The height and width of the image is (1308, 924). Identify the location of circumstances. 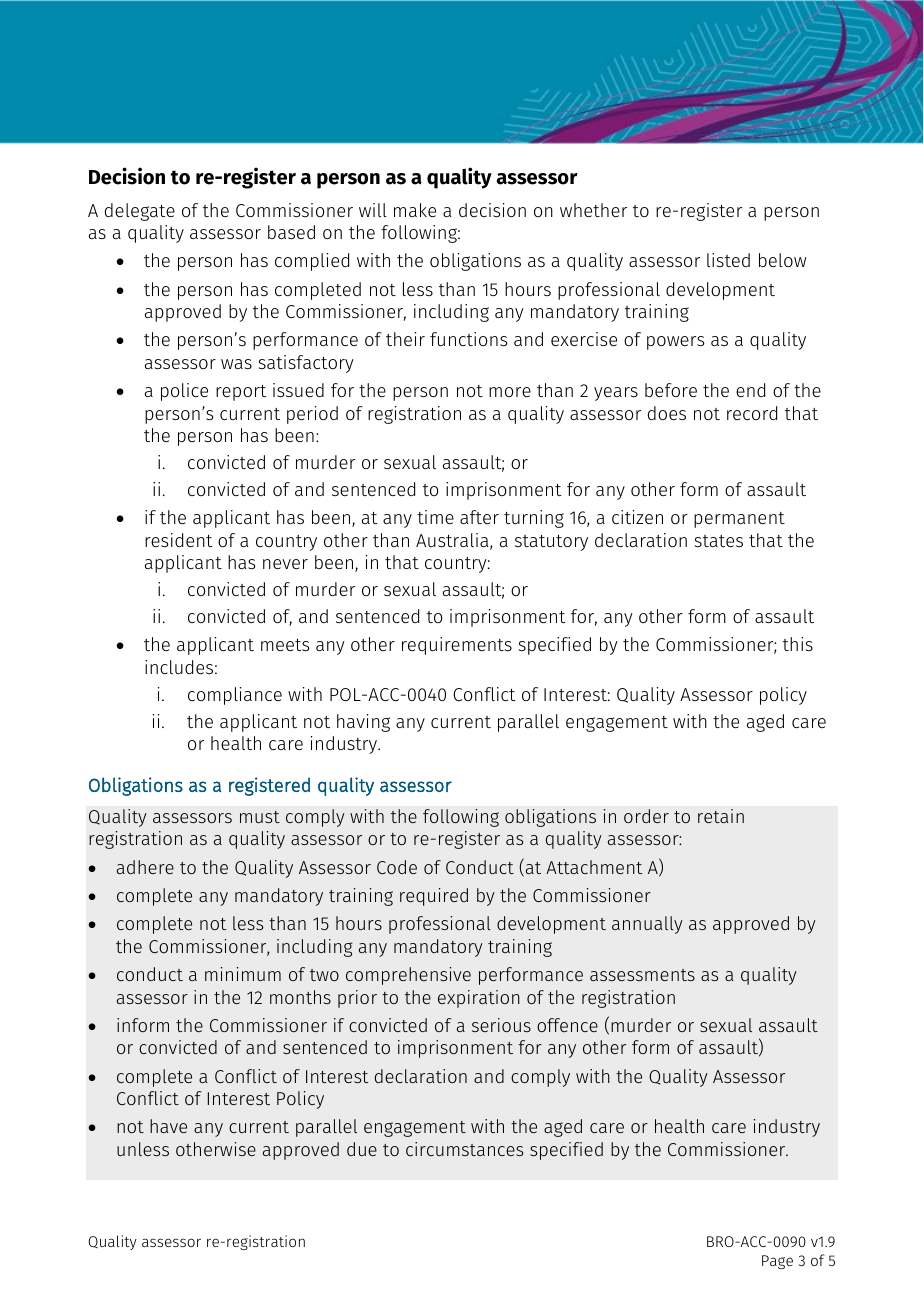
(464, 1149).
